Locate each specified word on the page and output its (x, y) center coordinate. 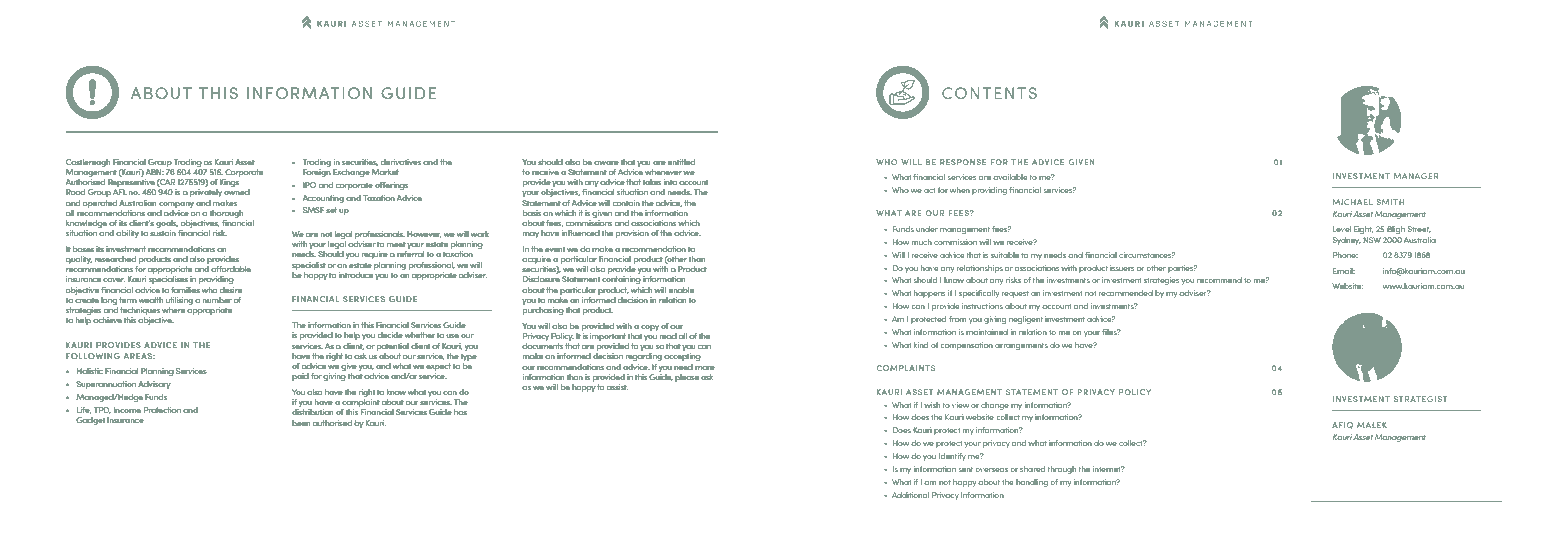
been (301, 423)
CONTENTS (989, 93)
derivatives (401, 162)
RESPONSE (963, 162)
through (1062, 470)
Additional (910, 495)
